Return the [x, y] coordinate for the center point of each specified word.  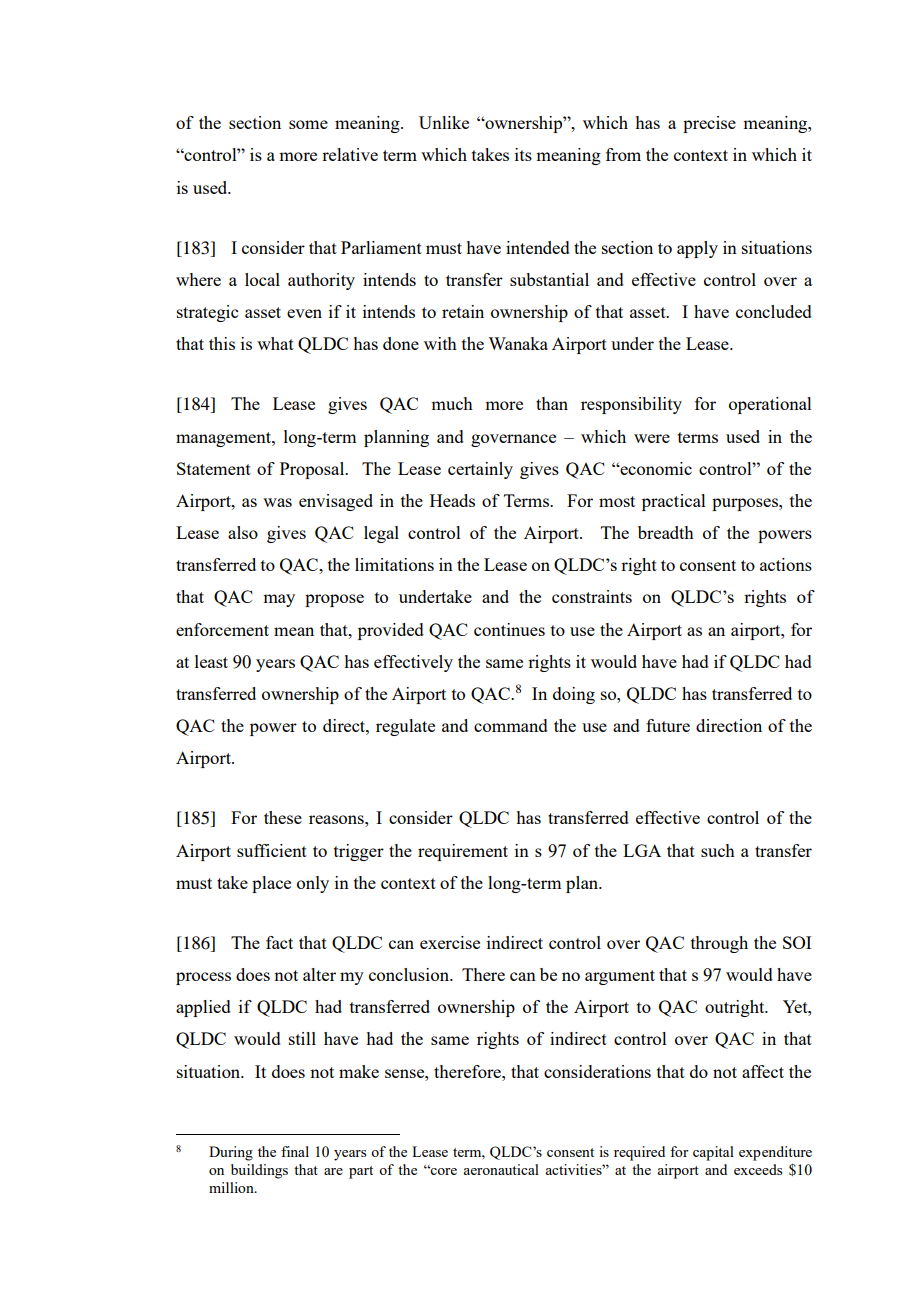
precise [709, 124]
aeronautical [501, 1169]
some [308, 124]
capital [713, 1153]
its [523, 154]
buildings [259, 1171]
